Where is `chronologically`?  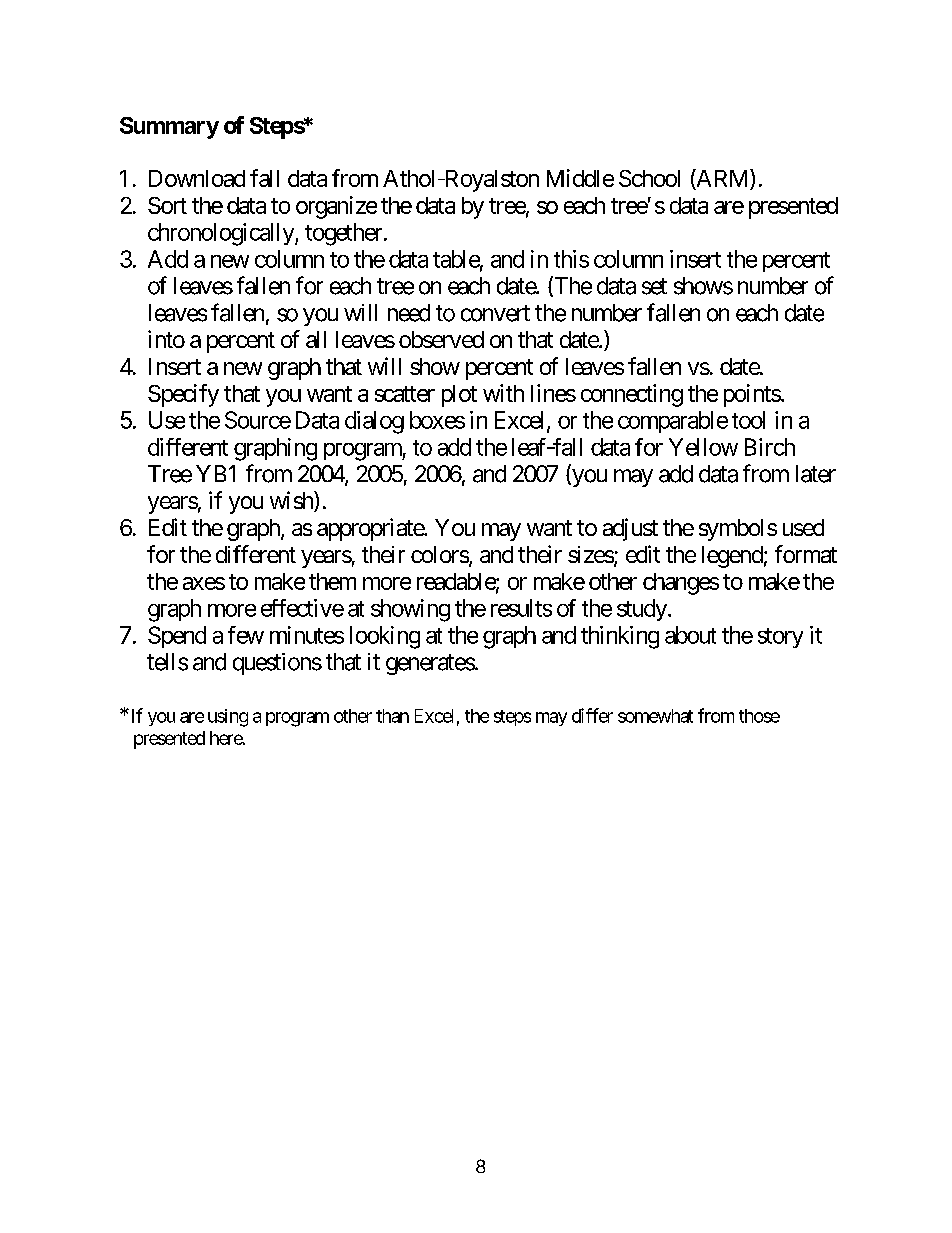
chronologically is located at coordinates (222, 234).
